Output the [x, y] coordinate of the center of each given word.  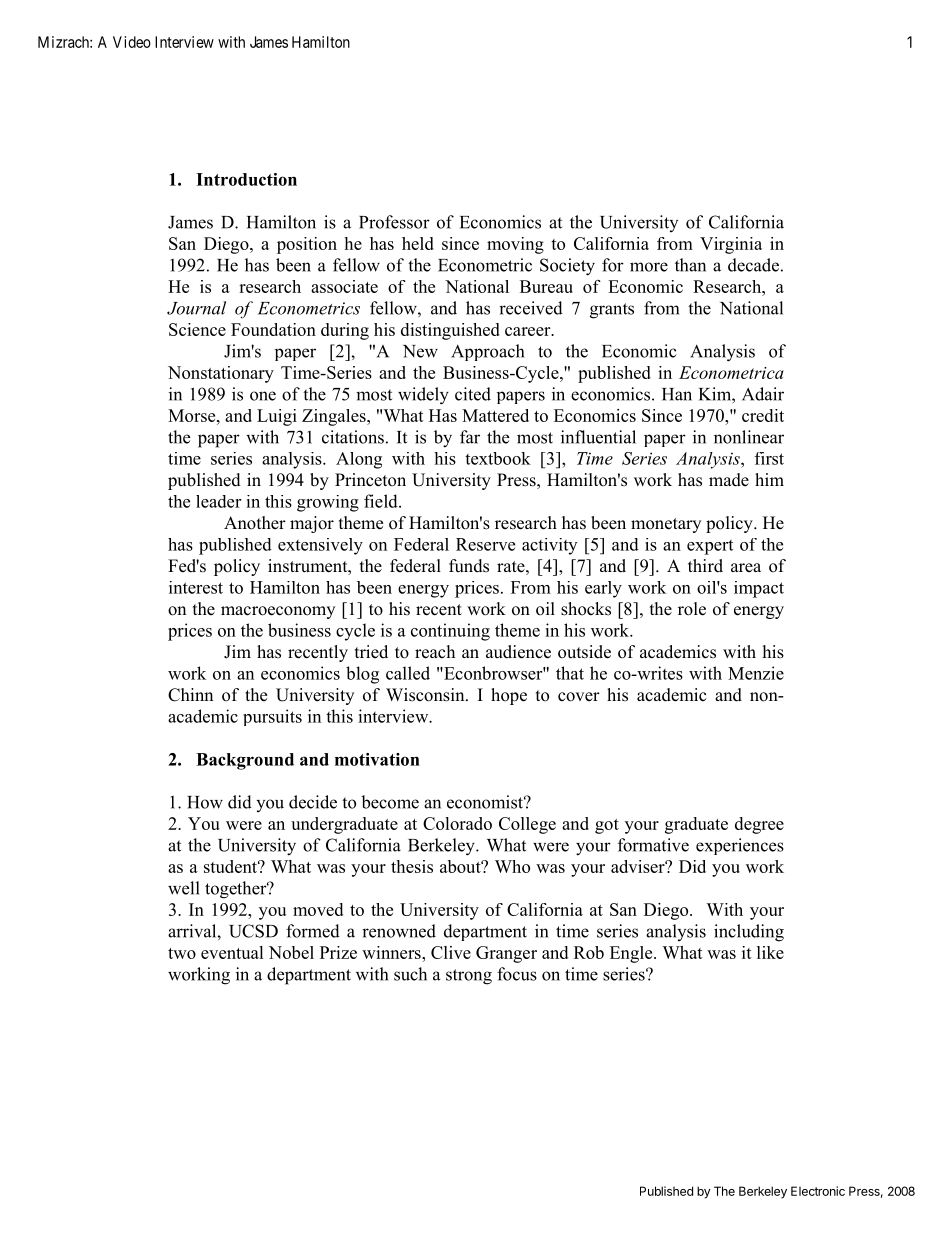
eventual [232, 952]
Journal [196, 308]
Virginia [731, 245]
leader [218, 501]
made [729, 480]
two [182, 953]
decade [753, 265]
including [749, 933]
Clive [451, 952]
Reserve [485, 544]
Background [245, 761]
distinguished [450, 331]
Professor [394, 222]
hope [509, 696]
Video [132, 42]
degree [759, 825]
